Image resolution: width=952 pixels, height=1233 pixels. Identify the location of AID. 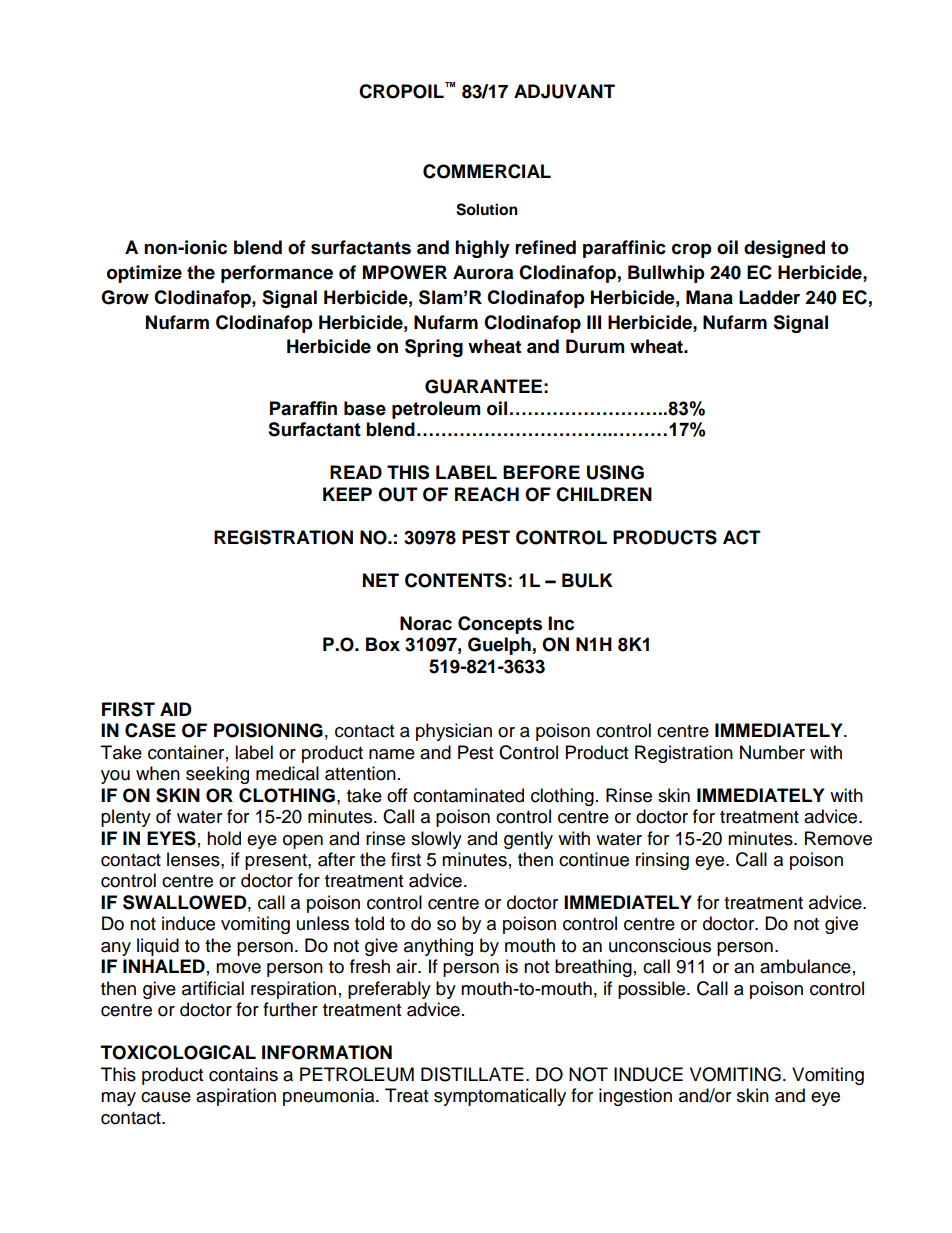
(176, 709).
